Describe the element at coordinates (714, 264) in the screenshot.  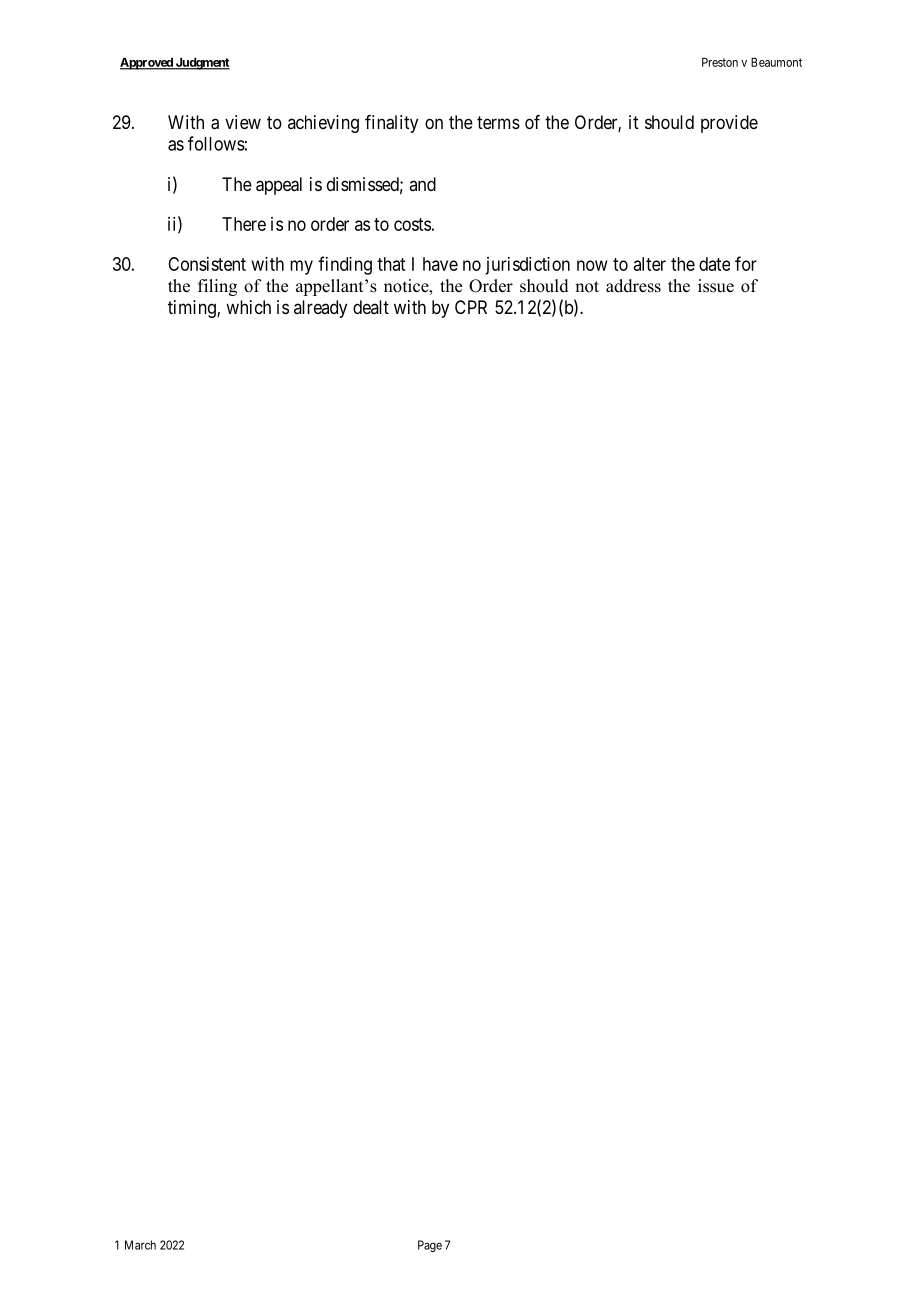
I see `date` at that location.
